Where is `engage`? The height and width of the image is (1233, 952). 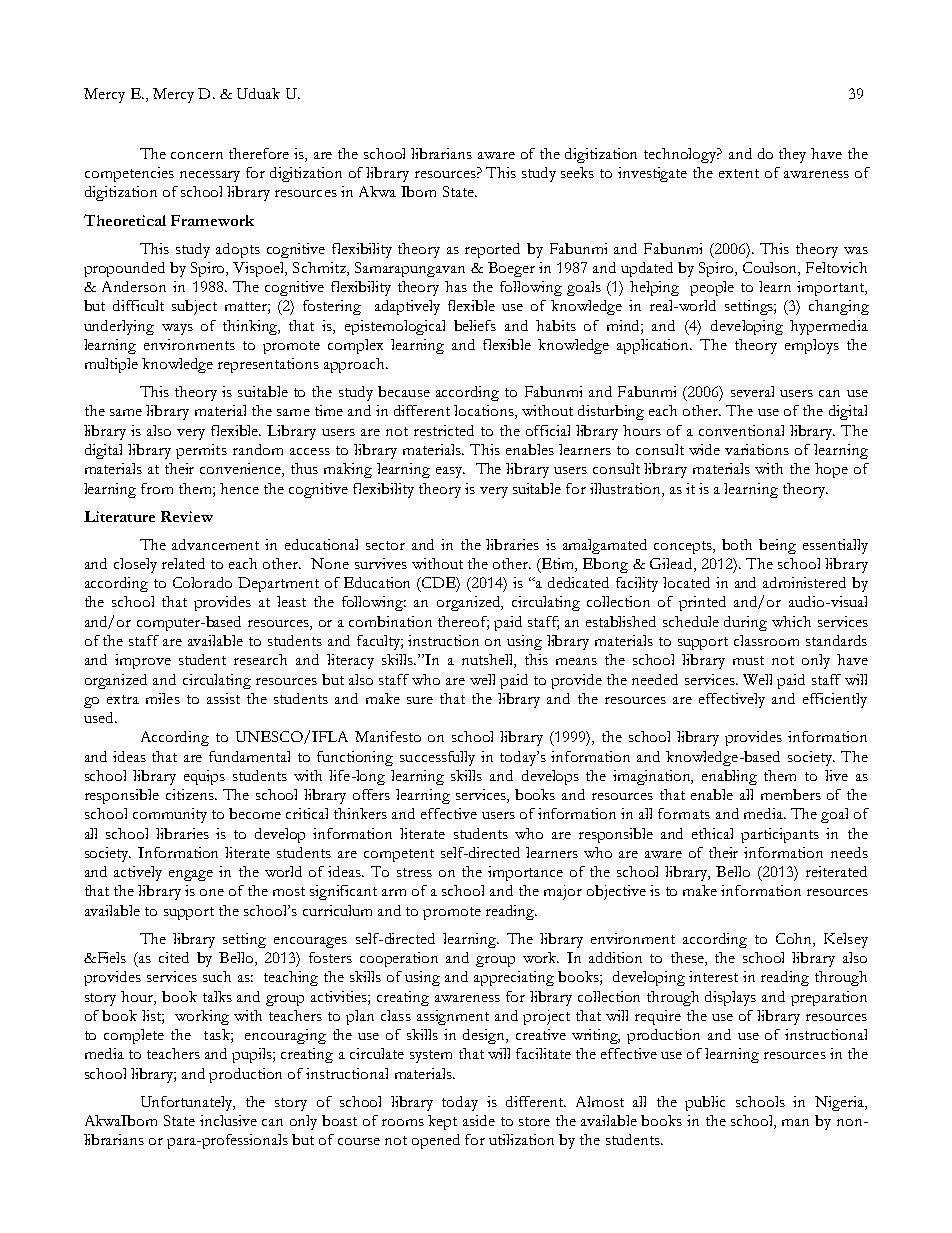
engage is located at coordinates (191, 875).
